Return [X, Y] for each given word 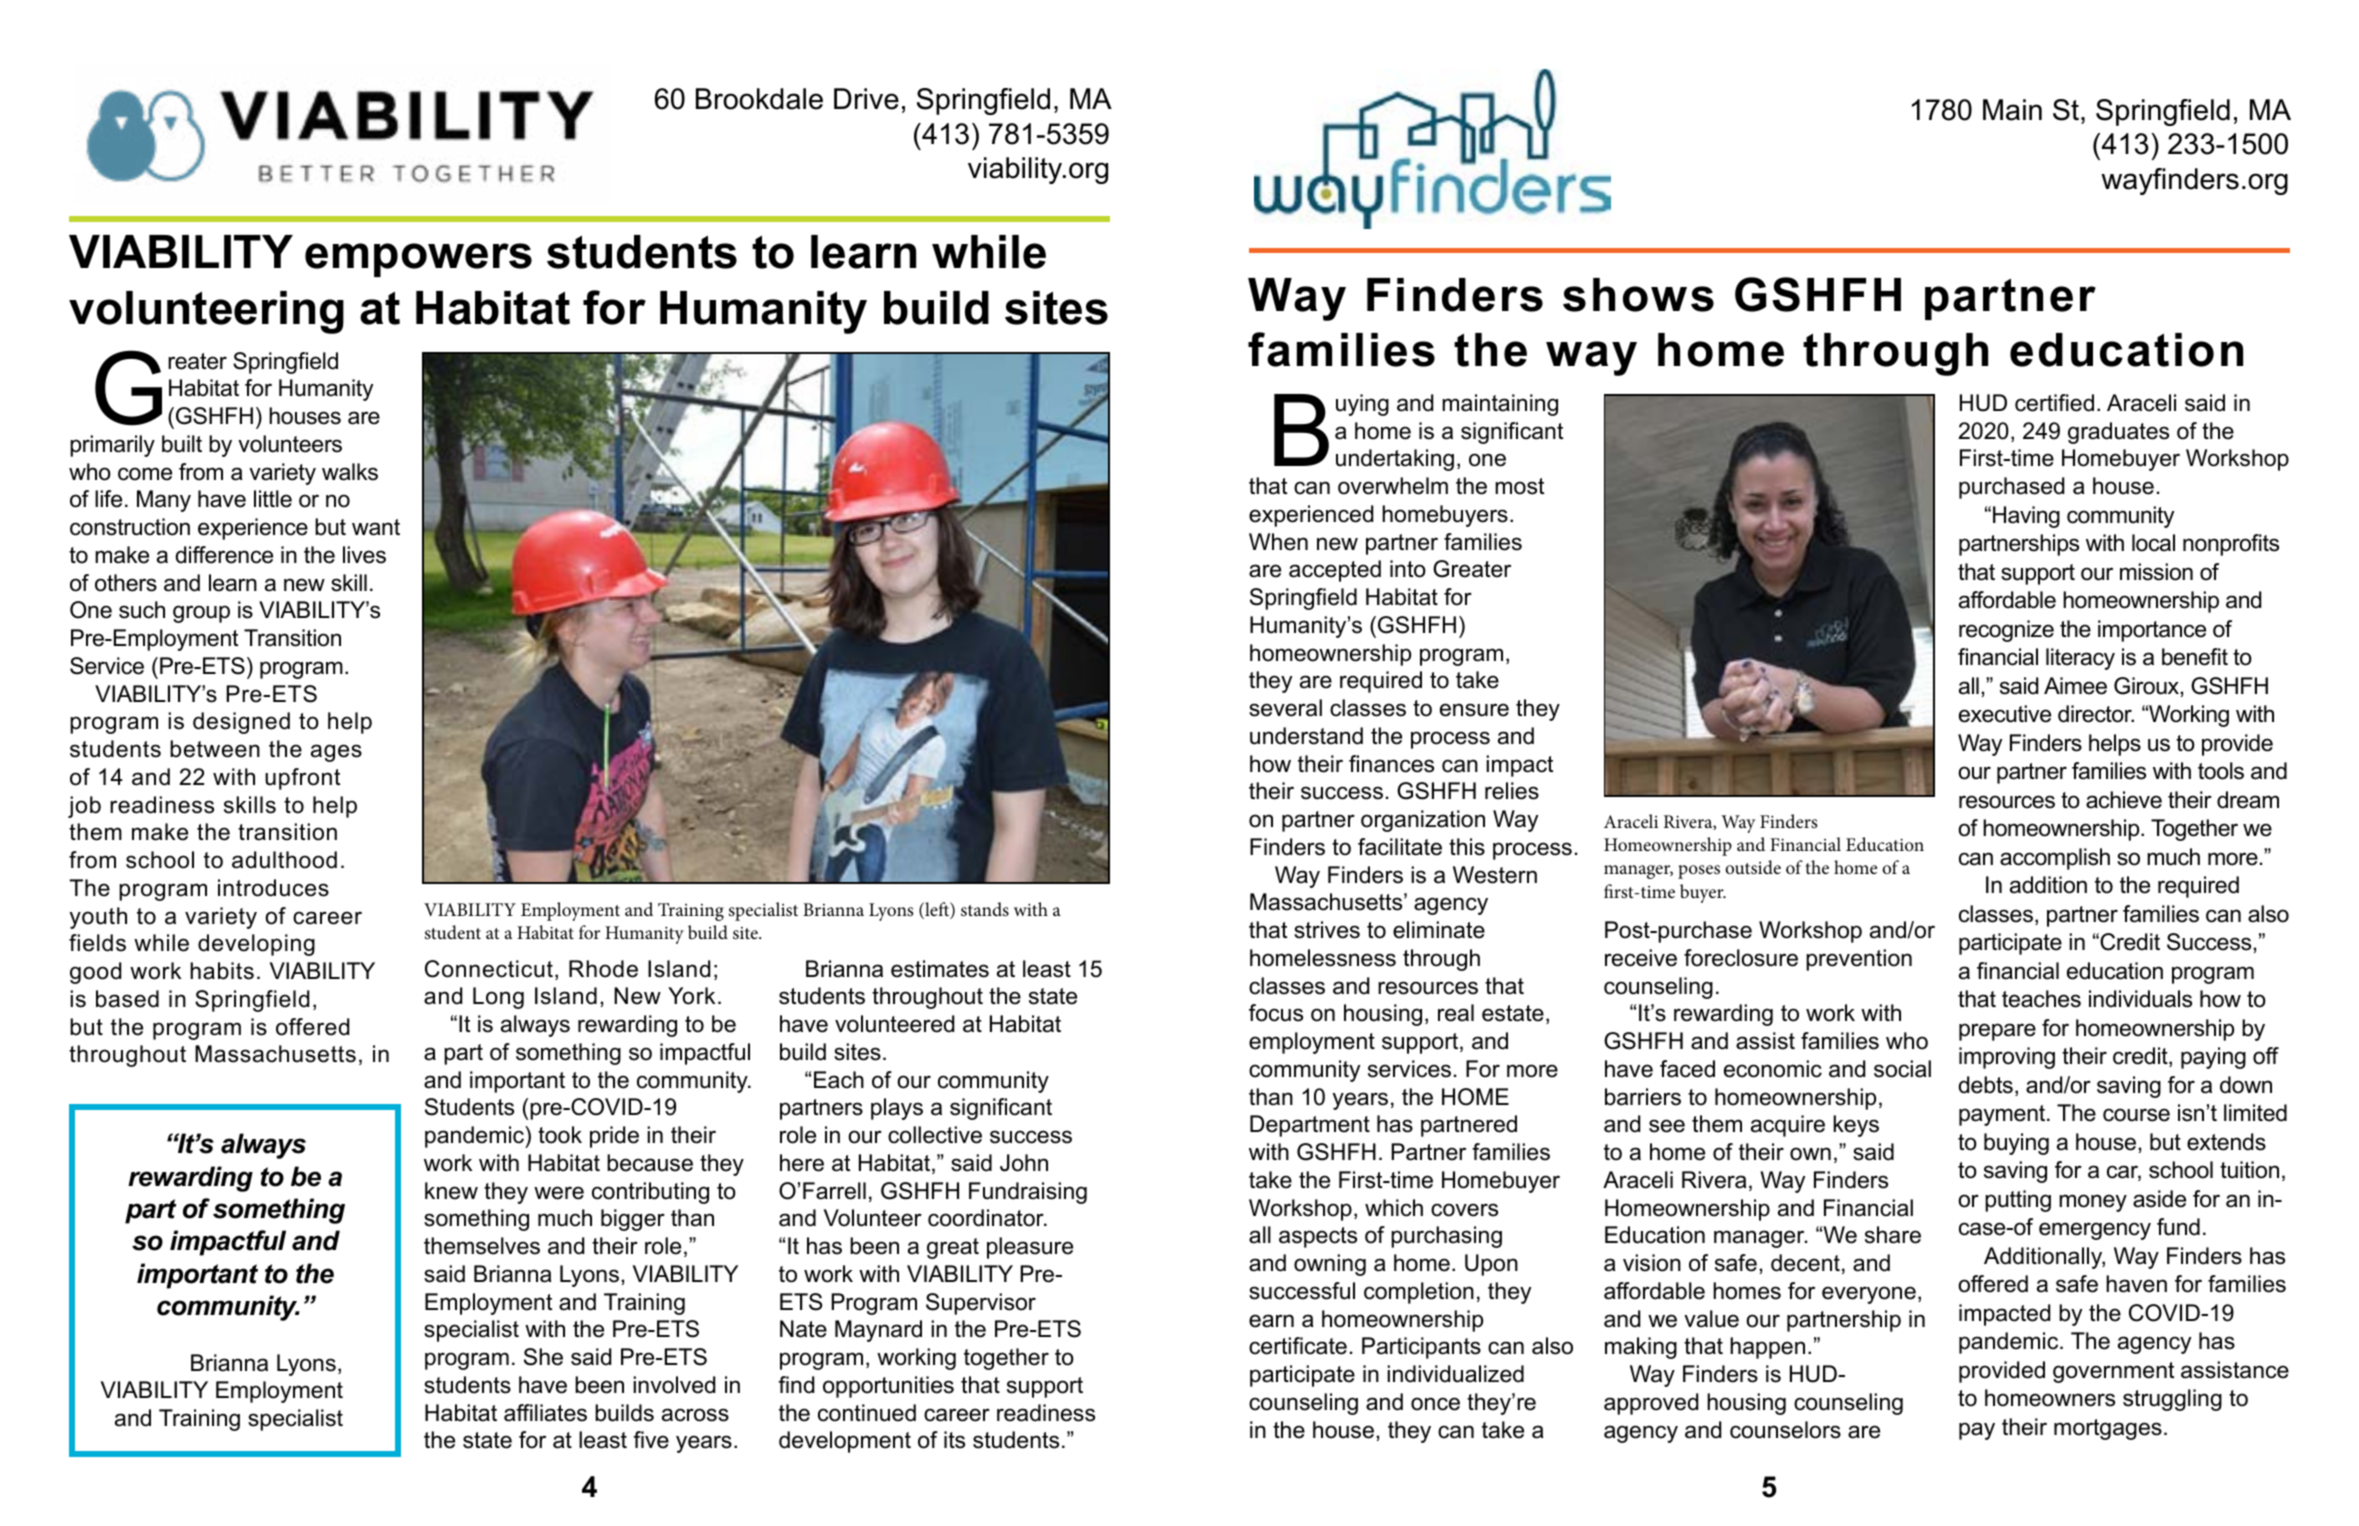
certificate [1298, 1346]
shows [1638, 295]
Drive [866, 99]
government [2113, 1372]
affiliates [545, 1413]
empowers [418, 260]
